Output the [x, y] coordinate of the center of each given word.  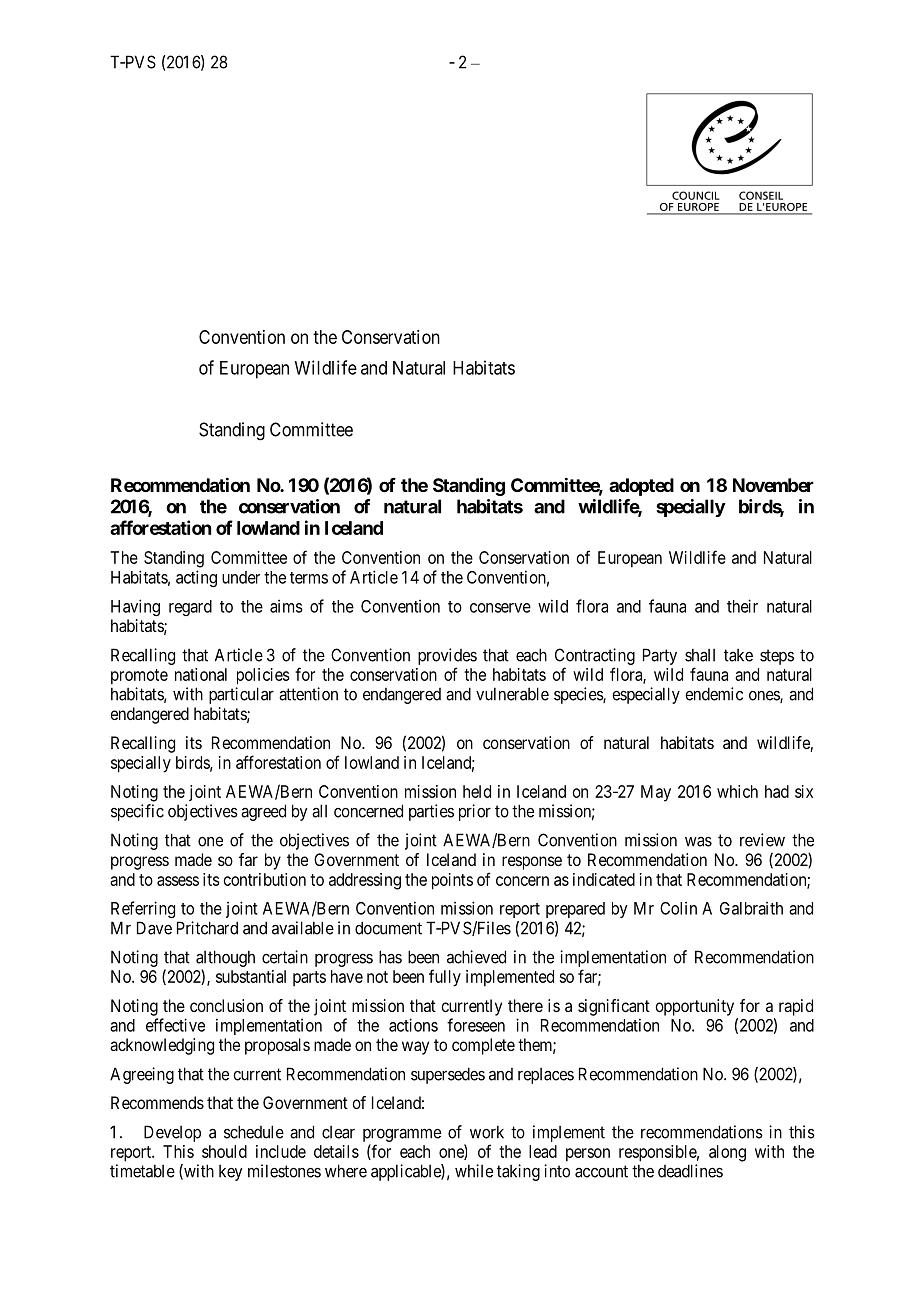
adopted [641, 487]
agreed [263, 812]
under [241, 577]
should [224, 1151]
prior [475, 812]
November [773, 485]
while [474, 1171]
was [698, 841]
